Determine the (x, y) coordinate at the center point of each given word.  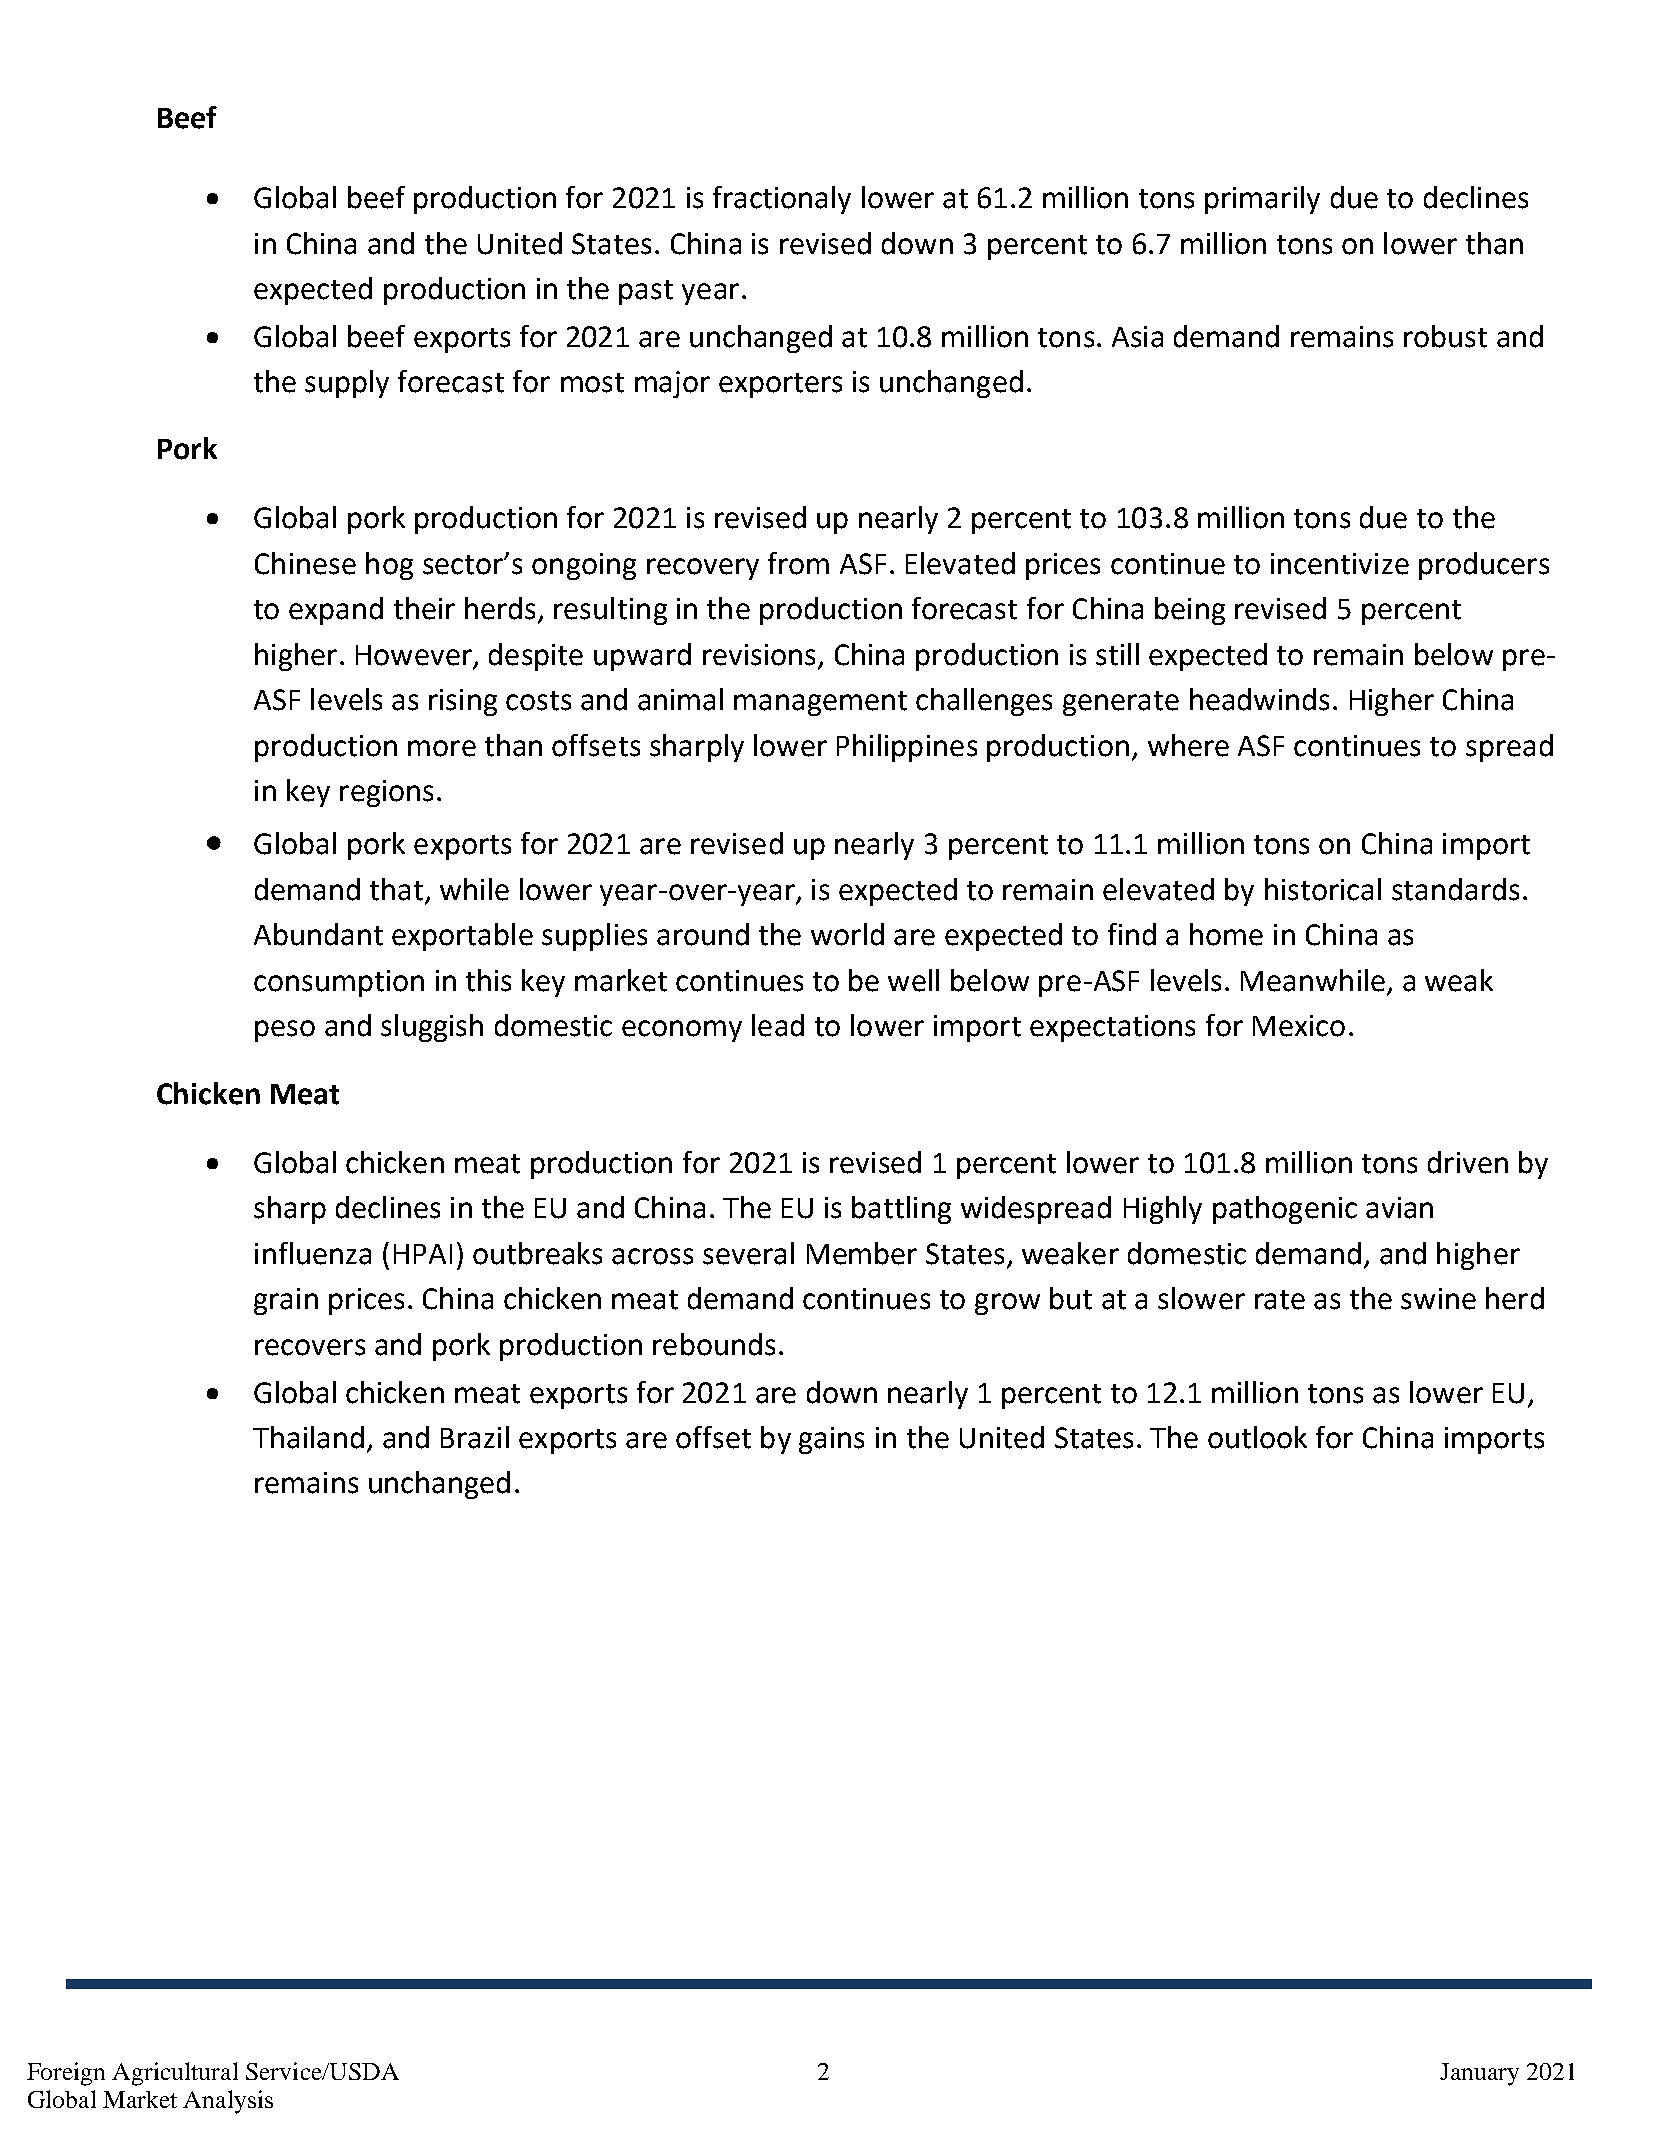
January (1479, 2074)
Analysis (228, 2102)
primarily (1262, 200)
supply (347, 384)
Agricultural (175, 2074)
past (646, 292)
